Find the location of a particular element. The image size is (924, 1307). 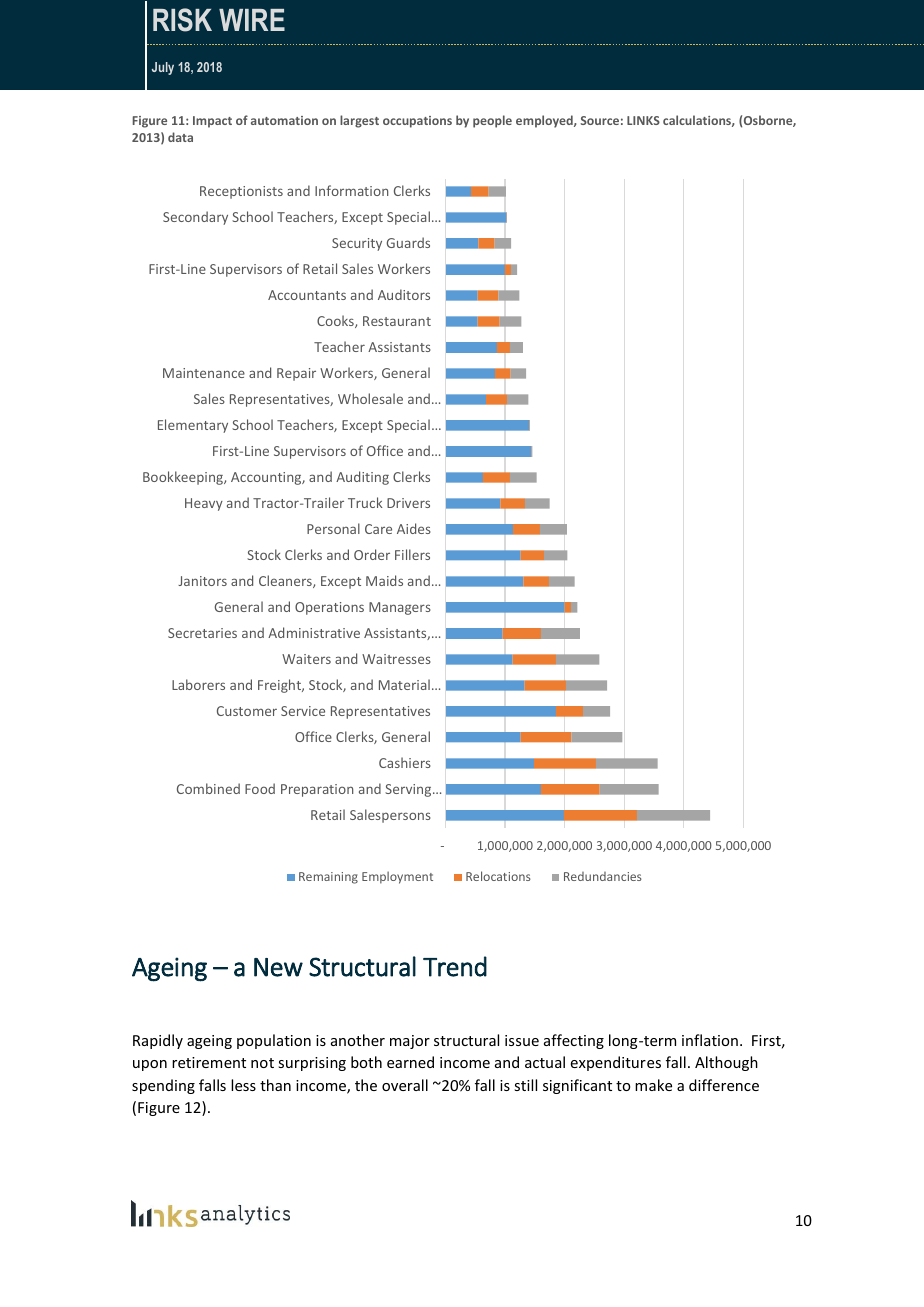

WIRE is located at coordinates (252, 20).
